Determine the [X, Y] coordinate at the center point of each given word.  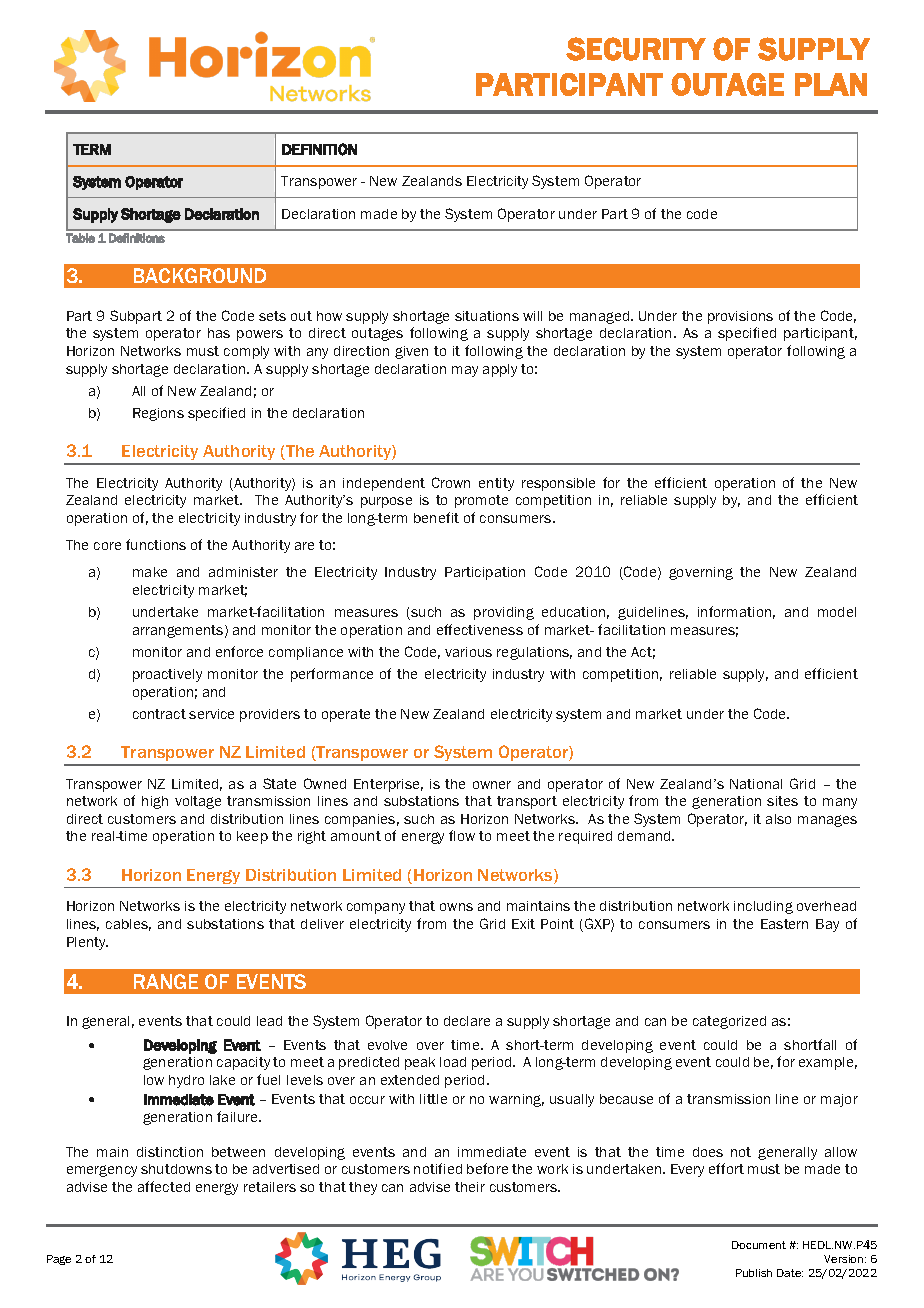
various [468, 652]
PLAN [831, 84]
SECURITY [636, 49]
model [837, 612]
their [470, 1187]
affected [164, 1186]
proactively [167, 675]
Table [80, 238]
